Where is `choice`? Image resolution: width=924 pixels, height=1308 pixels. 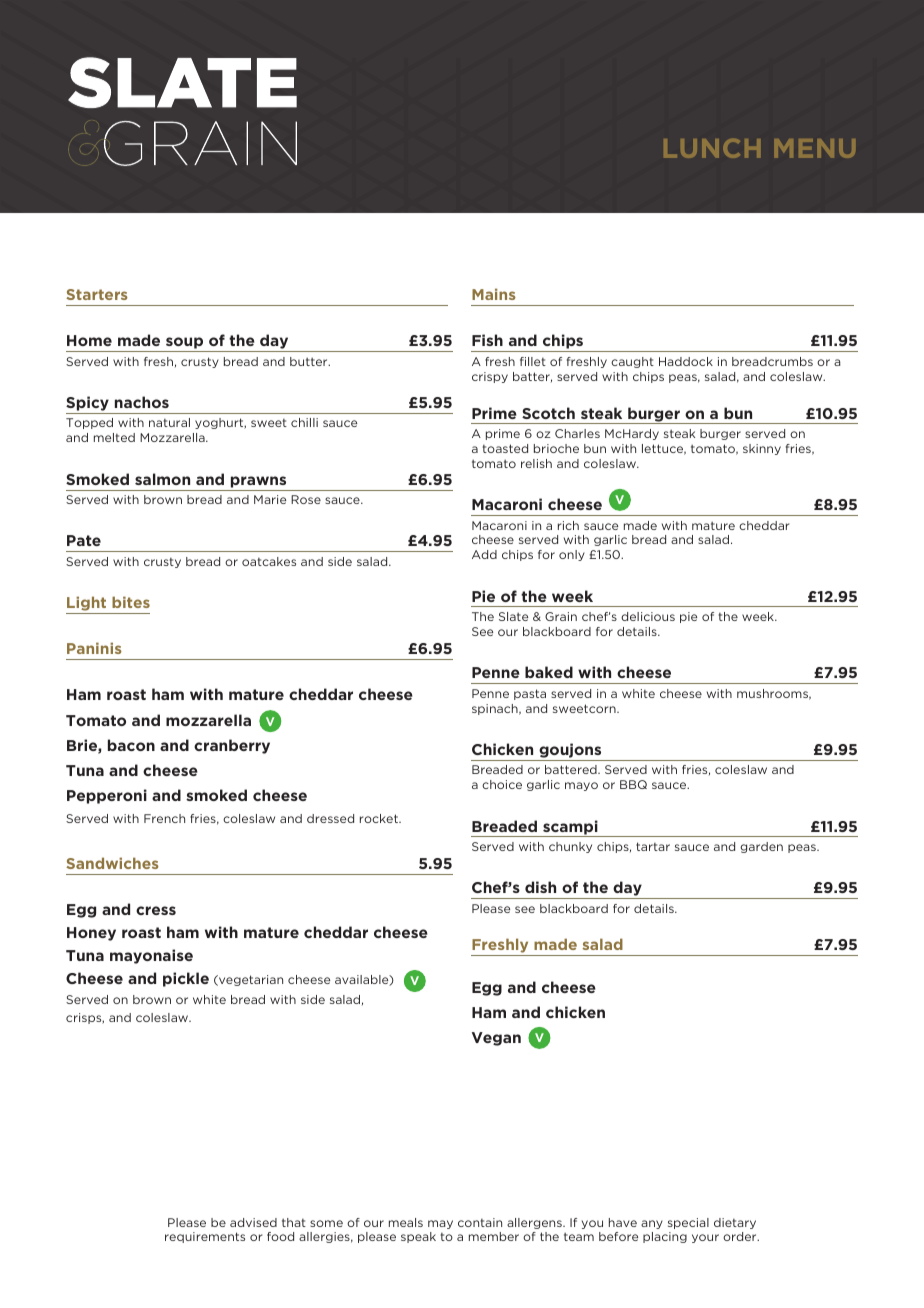
choice is located at coordinates (502, 784).
